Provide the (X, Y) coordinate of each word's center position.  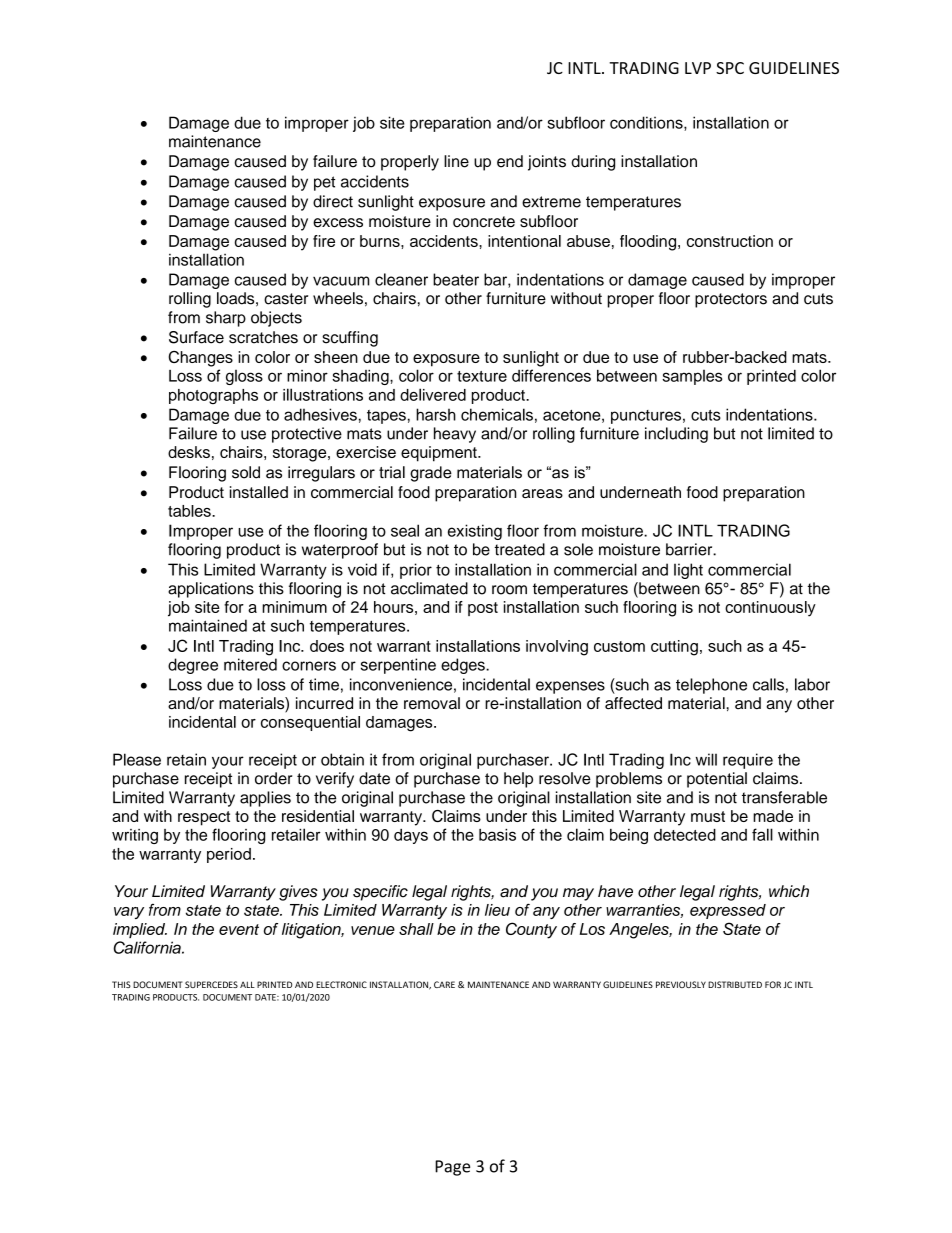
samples (692, 377)
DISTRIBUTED (735, 984)
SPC (730, 68)
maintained (208, 625)
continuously (770, 609)
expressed (728, 911)
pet (324, 183)
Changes (200, 359)
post (483, 609)
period (229, 855)
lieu (497, 910)
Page (452, 1168)
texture (482, 376)
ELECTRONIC (341, 984)
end (510, 161)
